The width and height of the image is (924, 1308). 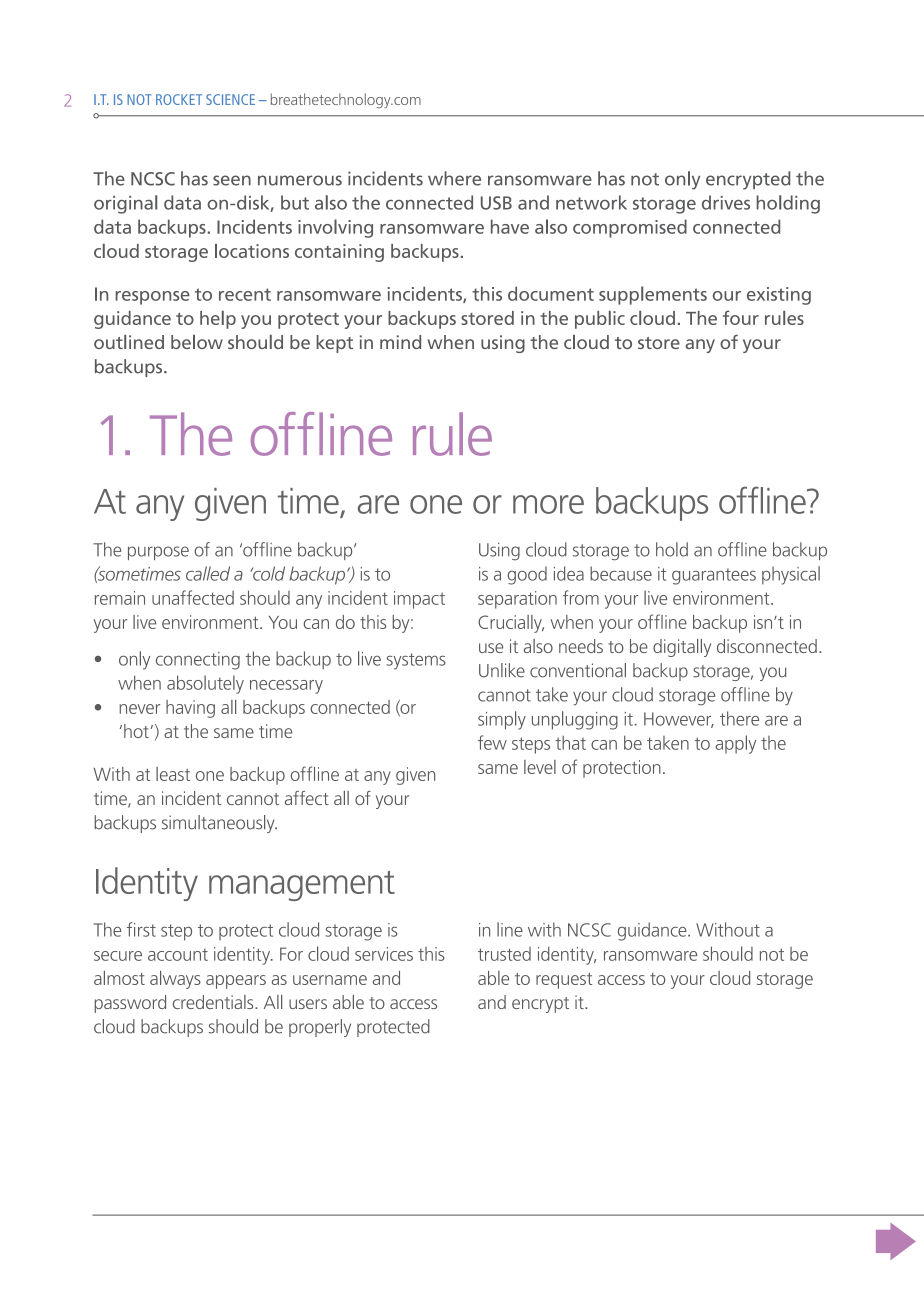 I want to click on simply, so click(x=502, y=720).
